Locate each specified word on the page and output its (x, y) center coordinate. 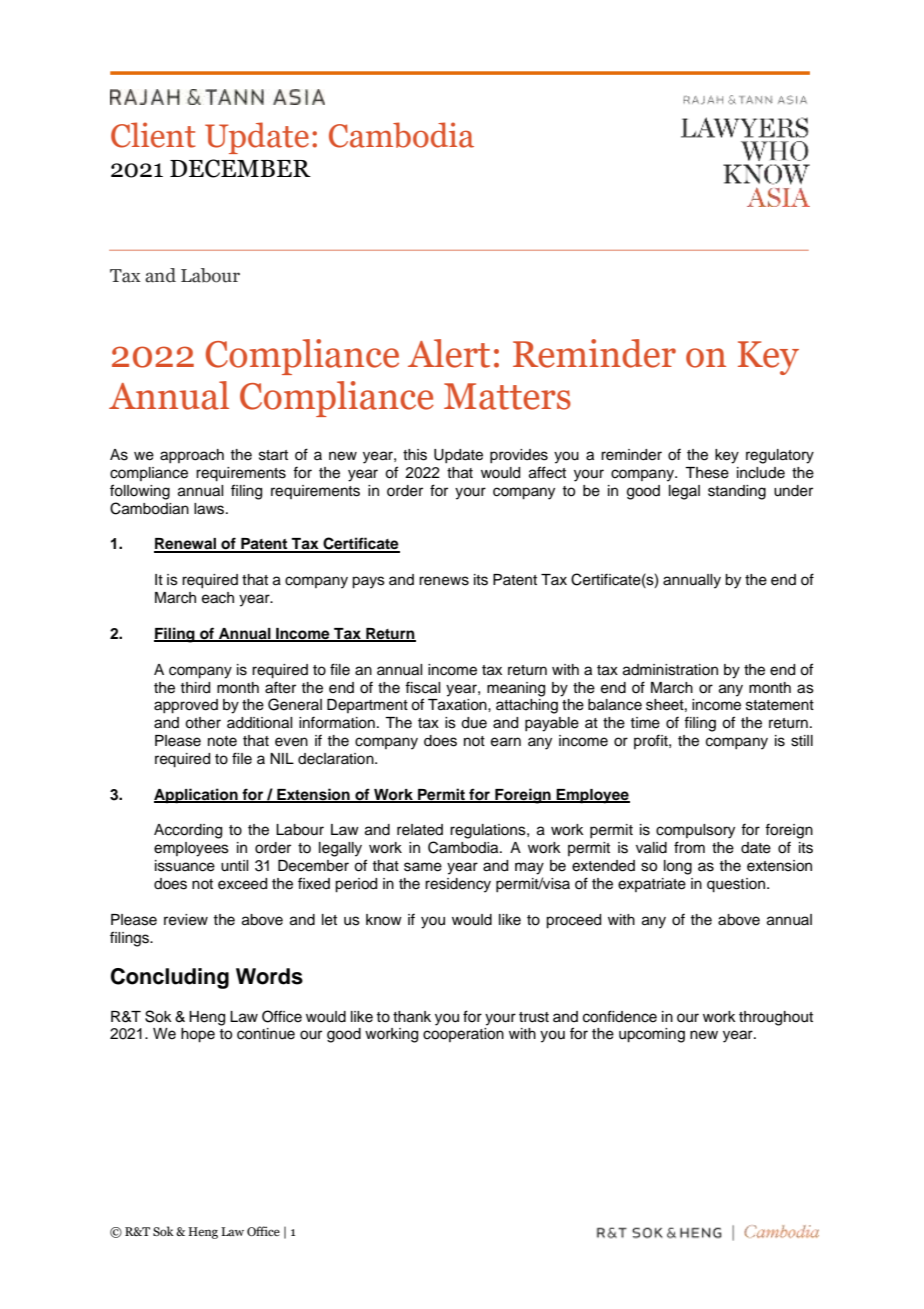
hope (198, 1035)
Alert (449, 353)
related (420, 830)
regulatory (780, 456)
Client (153, 135)
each (218, 598)
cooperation (463, 1035)
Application (197, 796)
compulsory (695, 831)
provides (519, 456)
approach (192, 456)
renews (444, 581)
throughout (776, 1018)
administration (670, 670)
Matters (507, 396)
